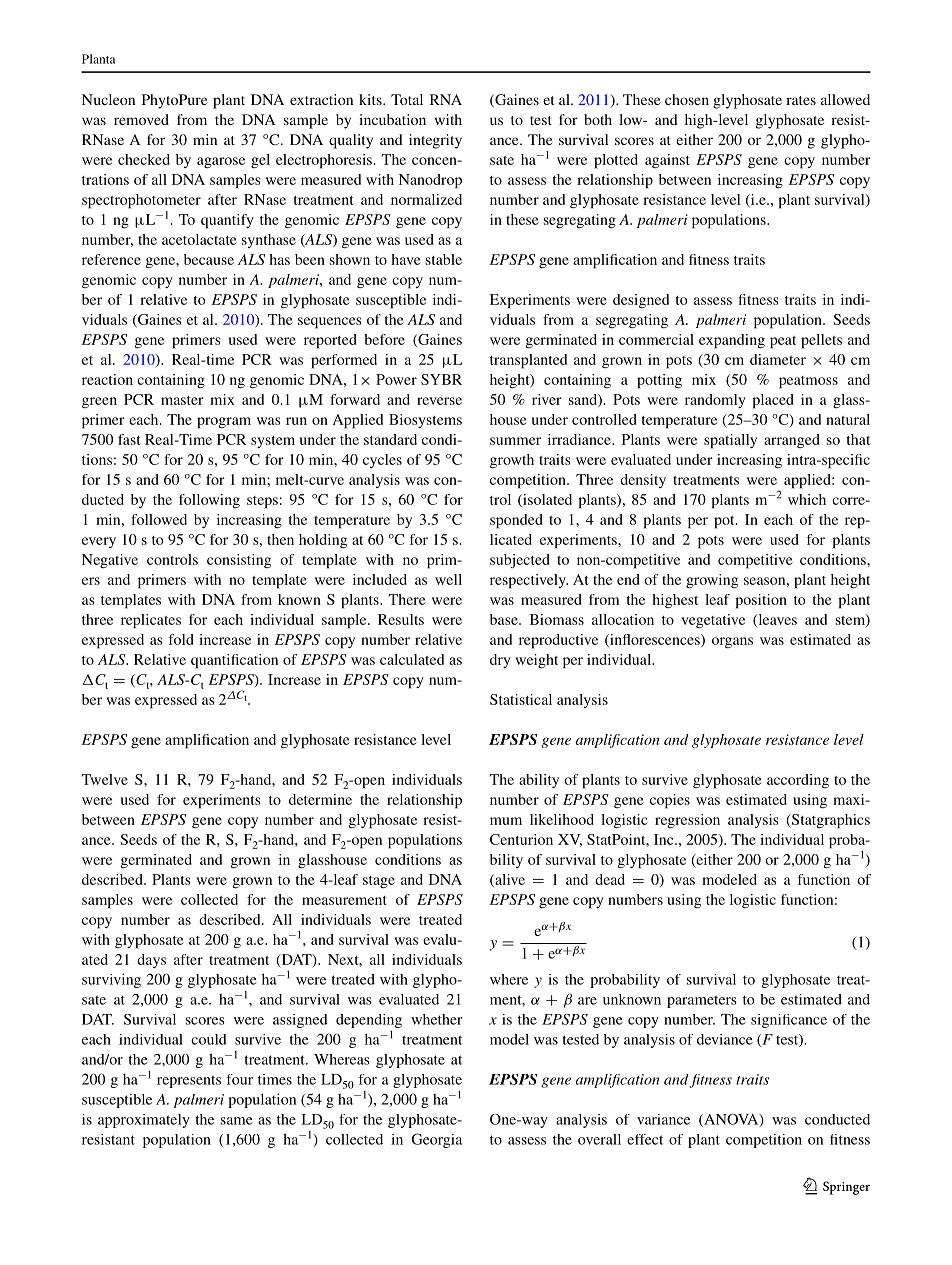 Image resolution: width=952 pixels, height=1265 pixels. I want to click on integrity, so click(435, 141).
